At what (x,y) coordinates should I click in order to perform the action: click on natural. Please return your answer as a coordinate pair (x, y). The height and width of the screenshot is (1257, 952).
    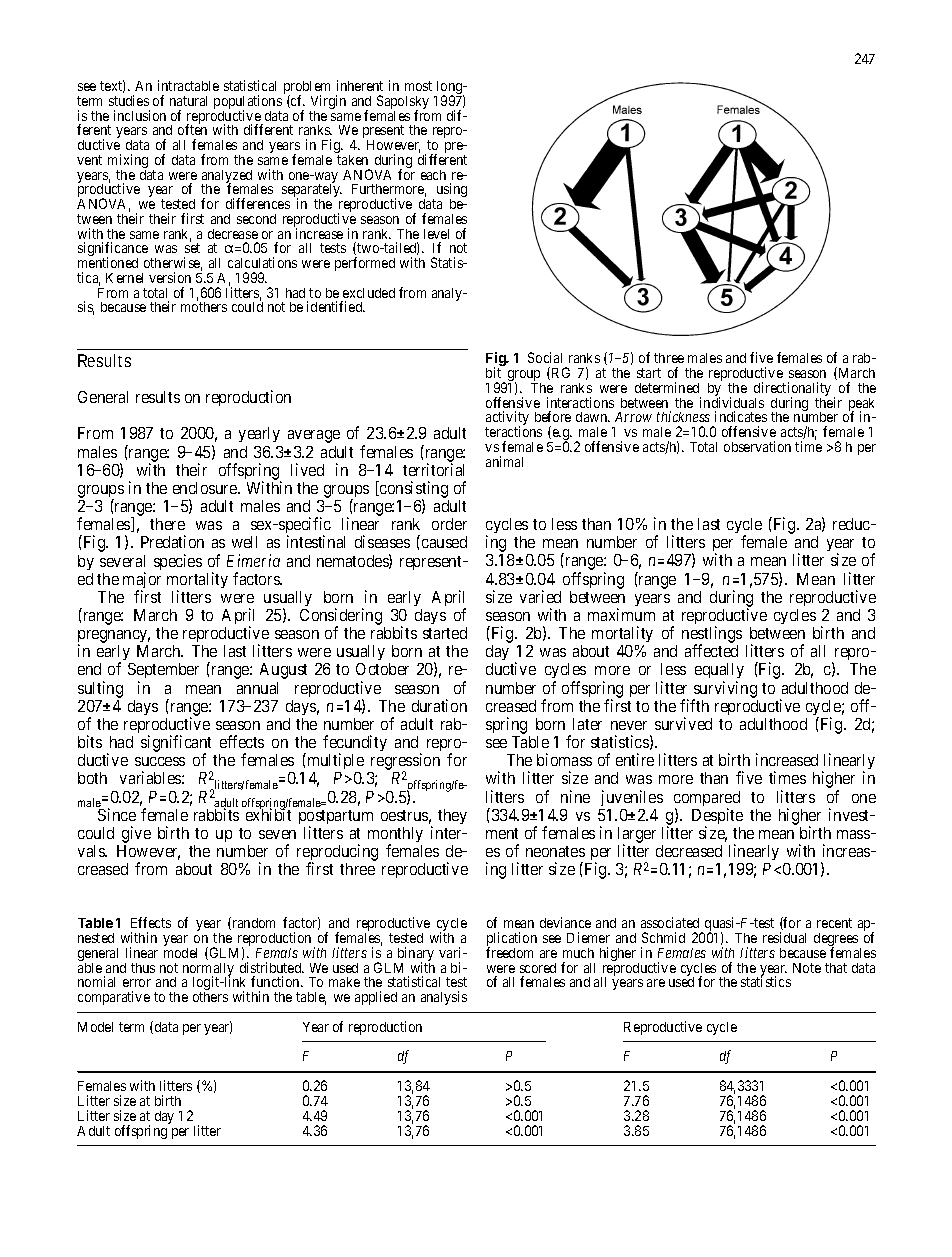
    Looking at the image, I should click on (188, 101).
